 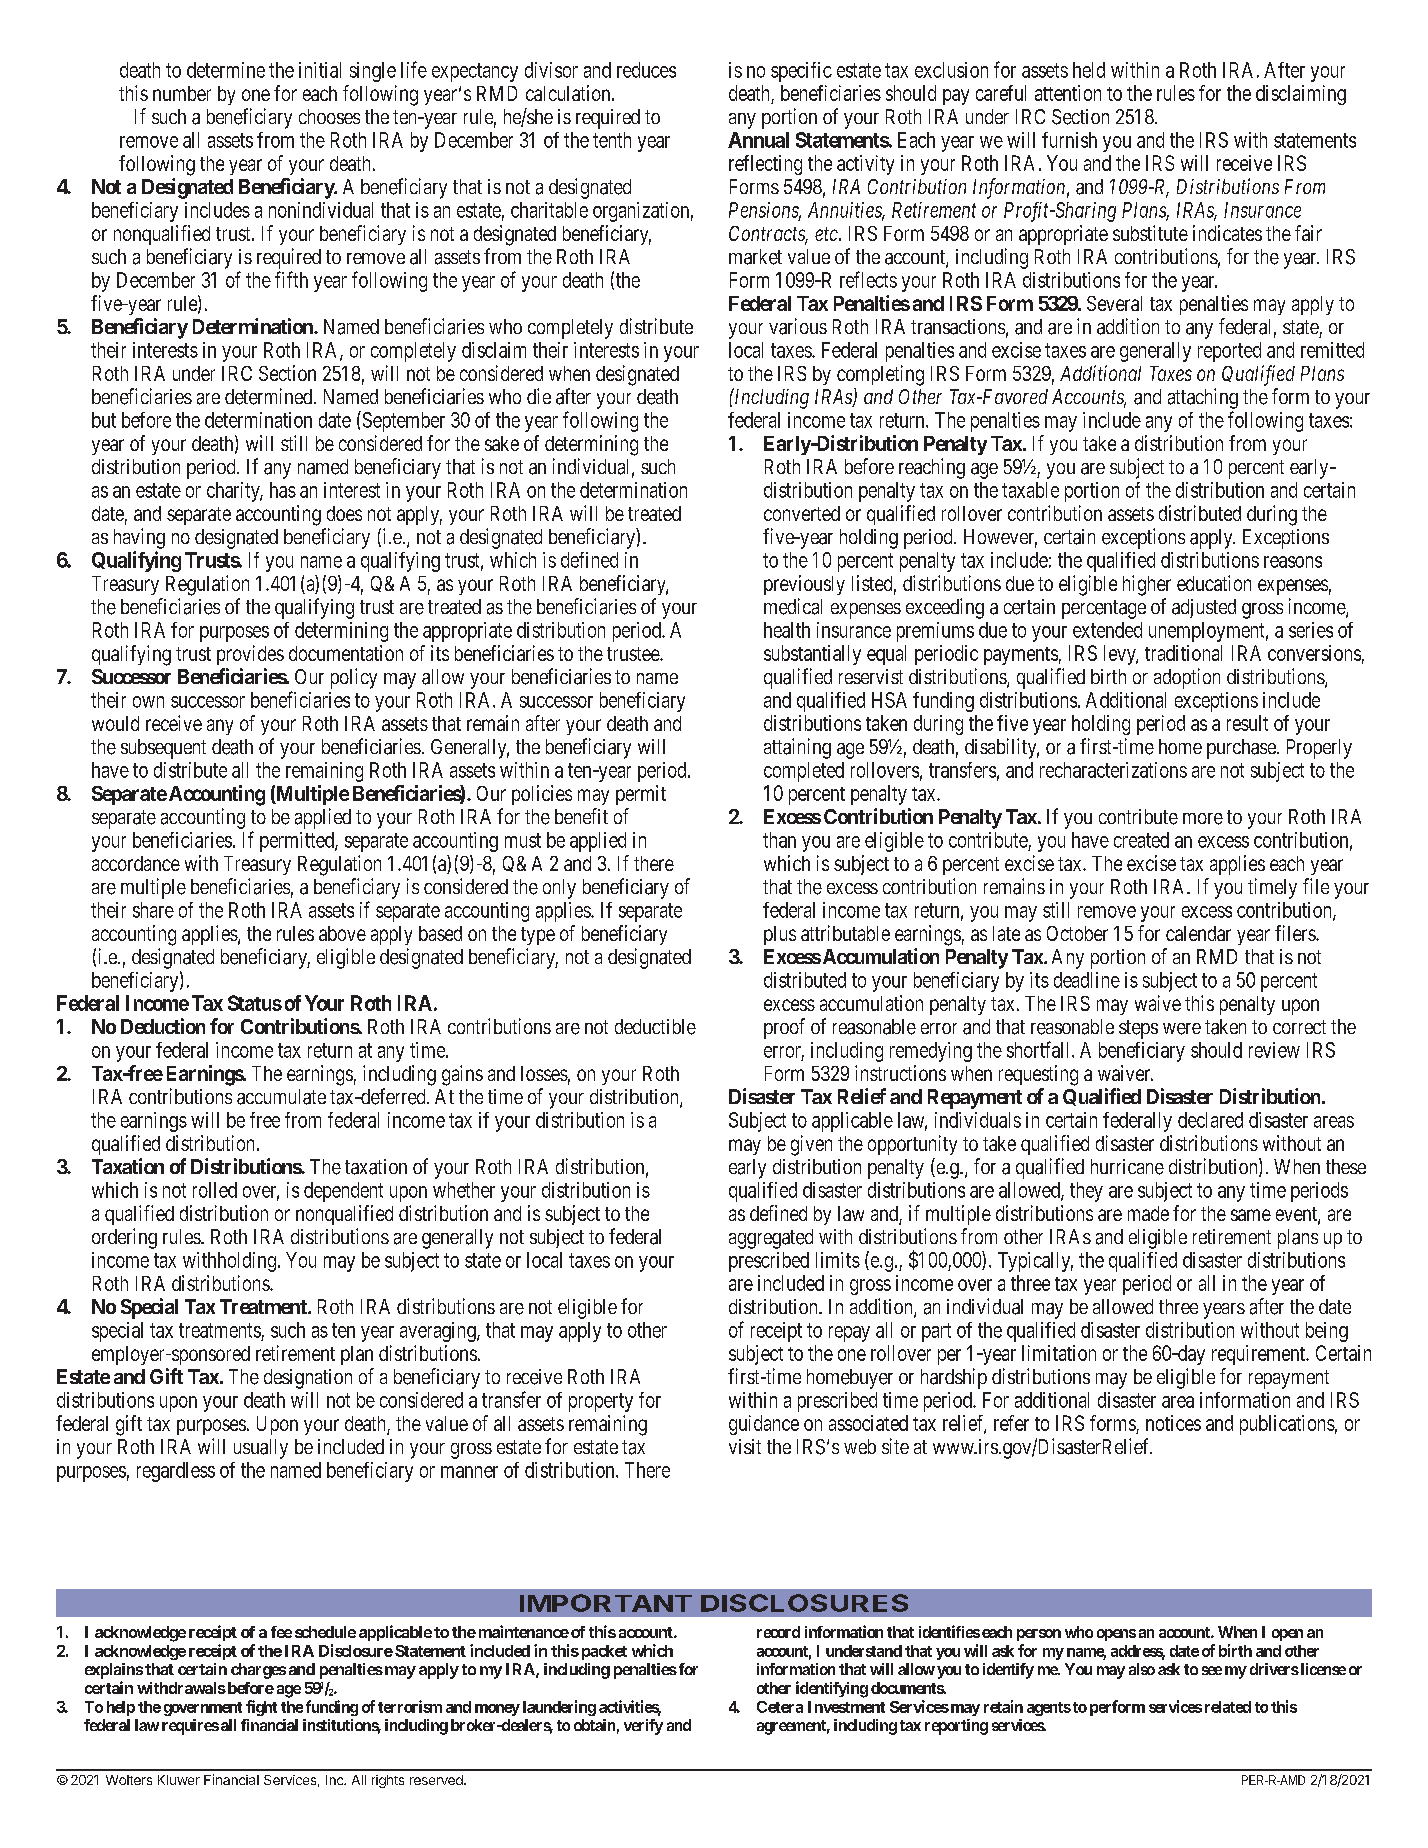 What do you see at coordinates (784, 1028) in the document?
I see `proof` at bounding box center [784, 1028].
